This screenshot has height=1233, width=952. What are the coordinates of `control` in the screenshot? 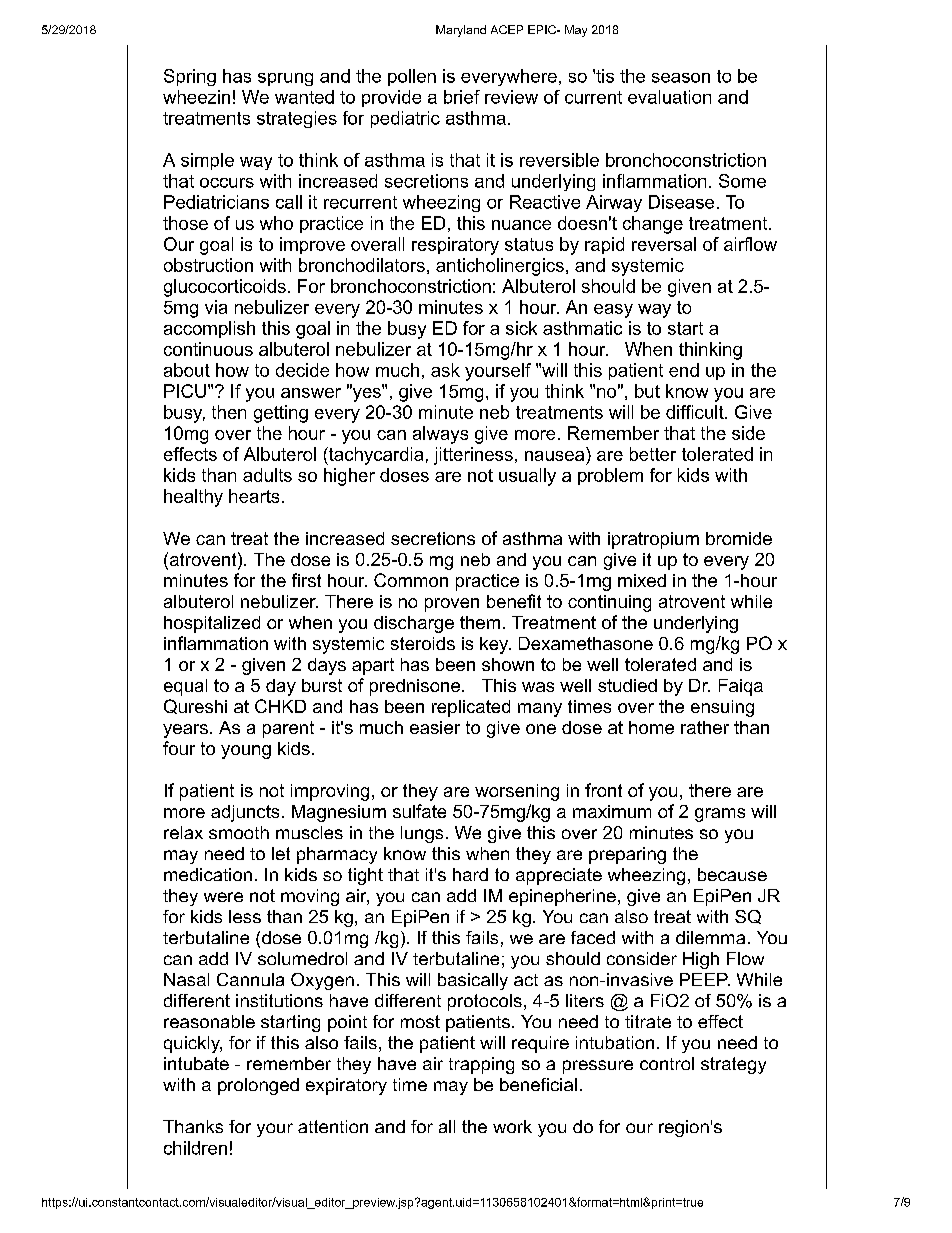 It's located at (667, 1063).
